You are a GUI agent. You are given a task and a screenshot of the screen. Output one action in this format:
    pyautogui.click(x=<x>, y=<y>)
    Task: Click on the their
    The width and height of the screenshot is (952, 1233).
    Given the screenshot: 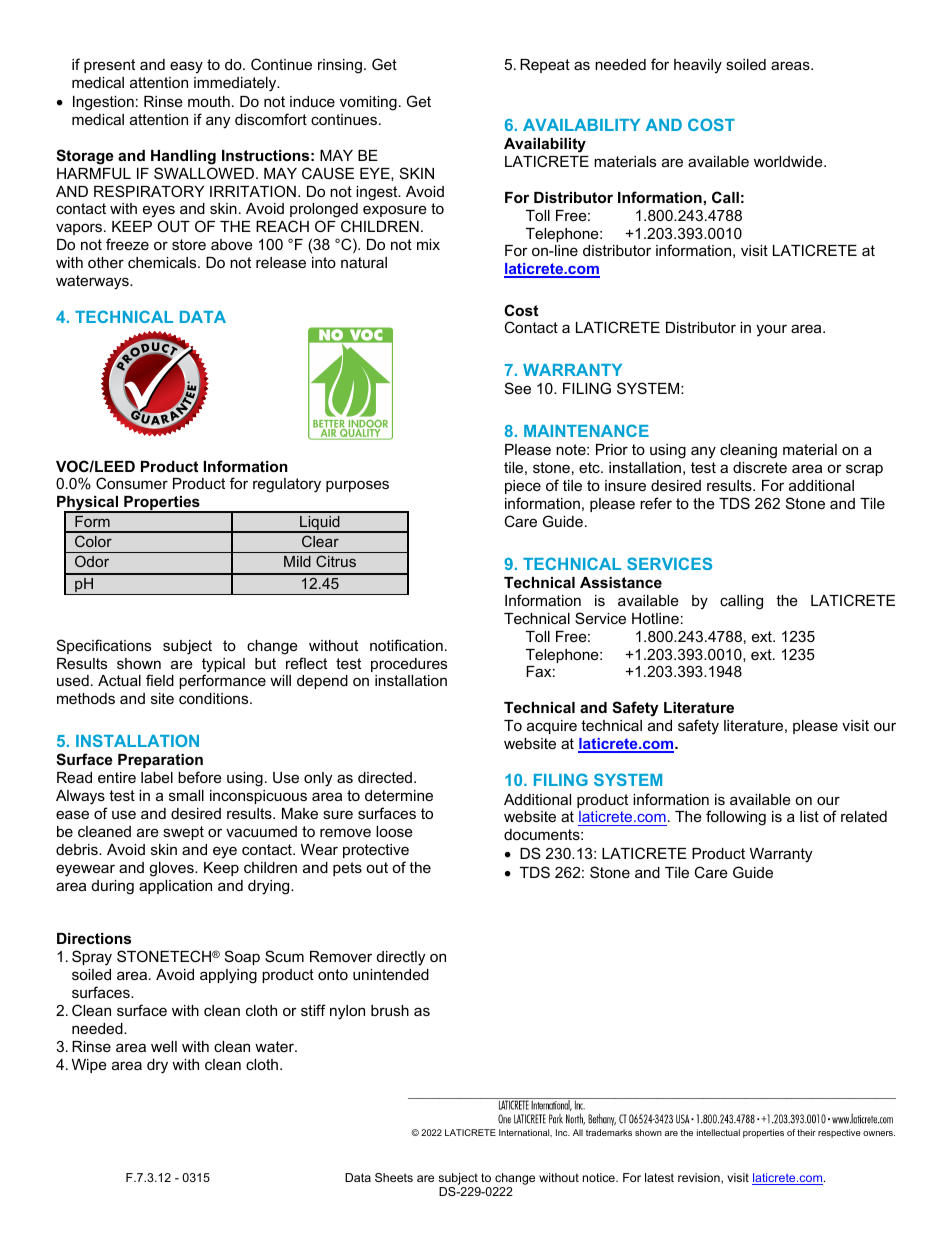 What is the action you would take?
    pyautogui.click(x=806, y=1132)
